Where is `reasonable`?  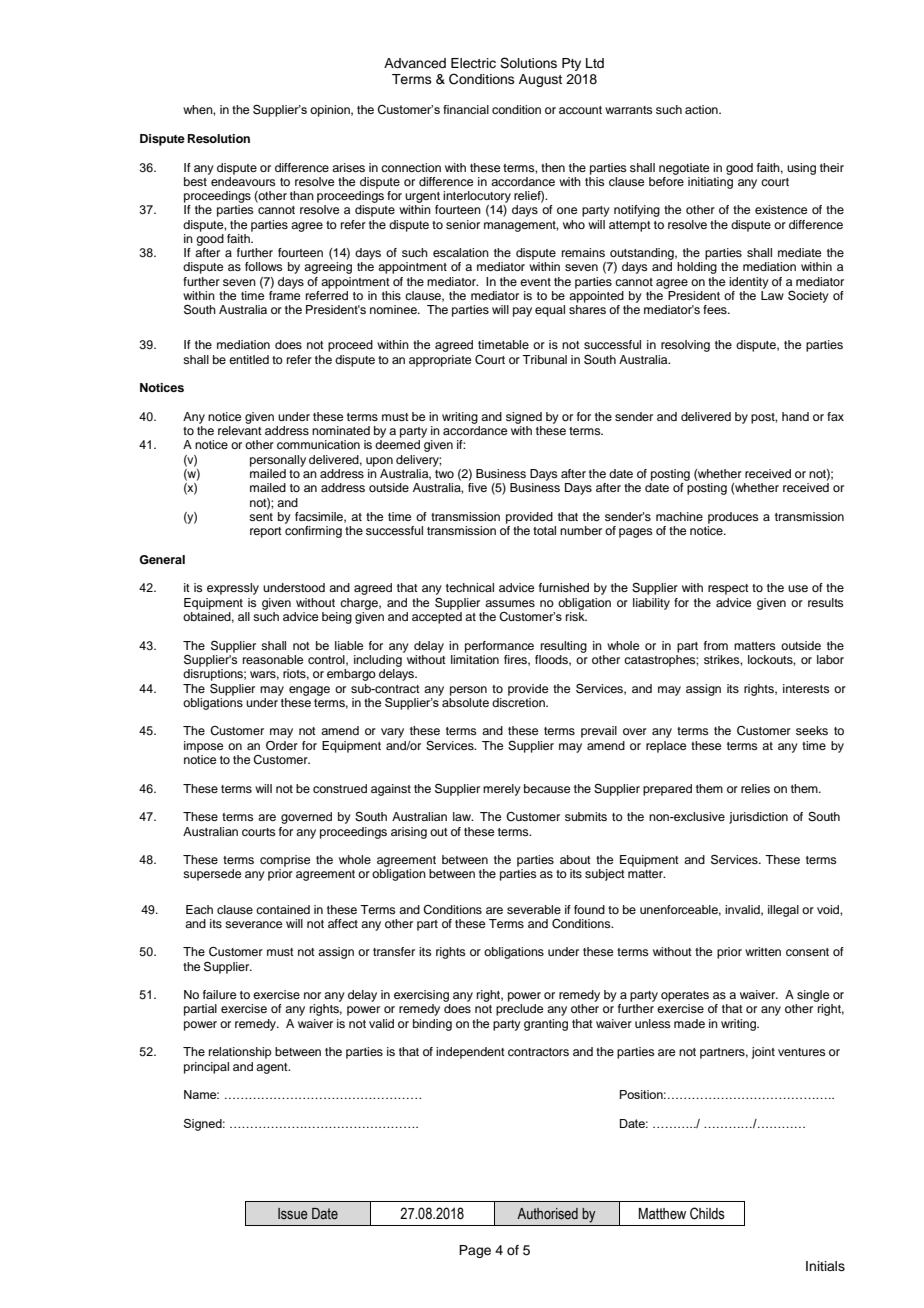 reasonable is located at coordinates (273, 659).
